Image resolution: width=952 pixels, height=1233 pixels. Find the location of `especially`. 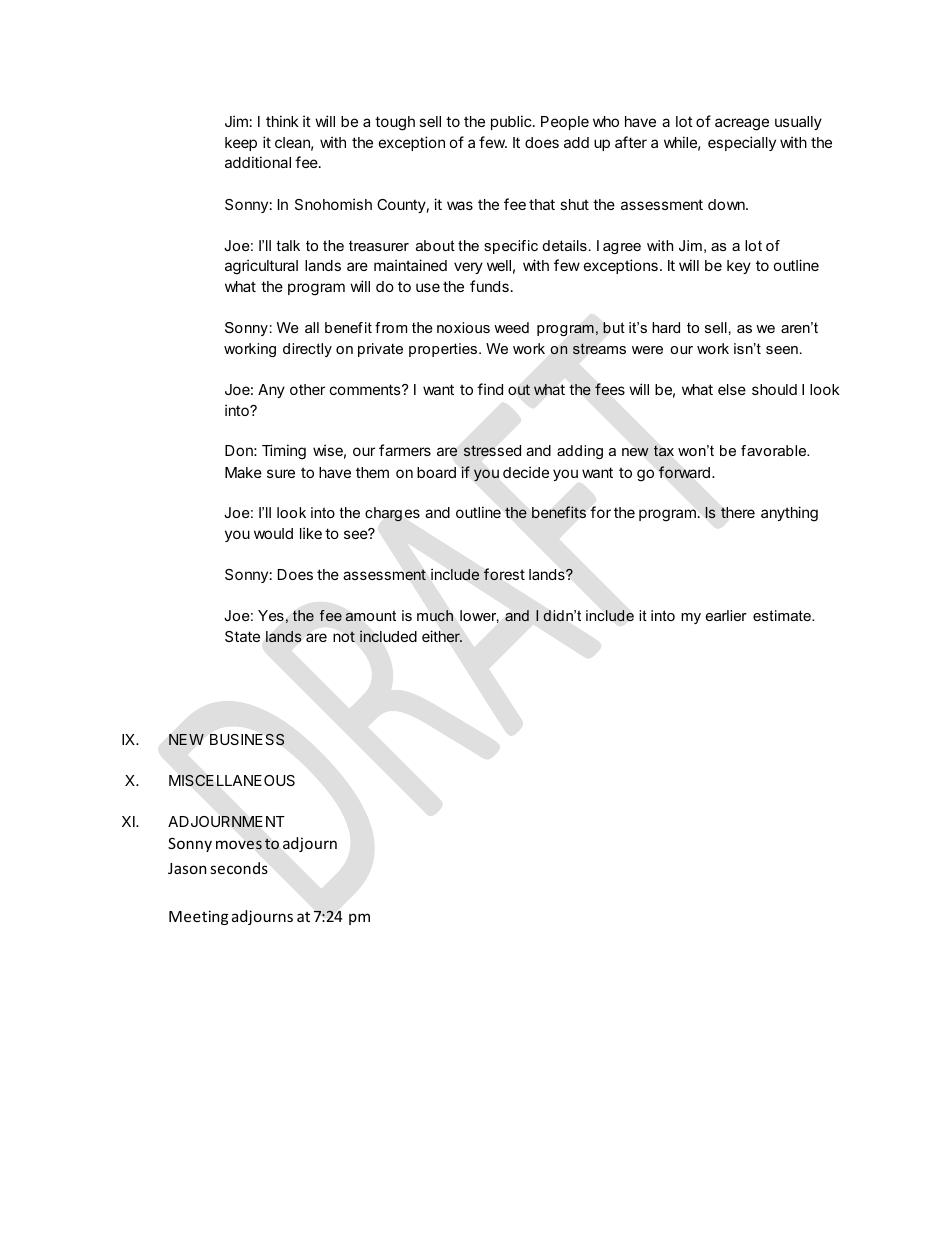

especially is located at coordinates (742, 143).
